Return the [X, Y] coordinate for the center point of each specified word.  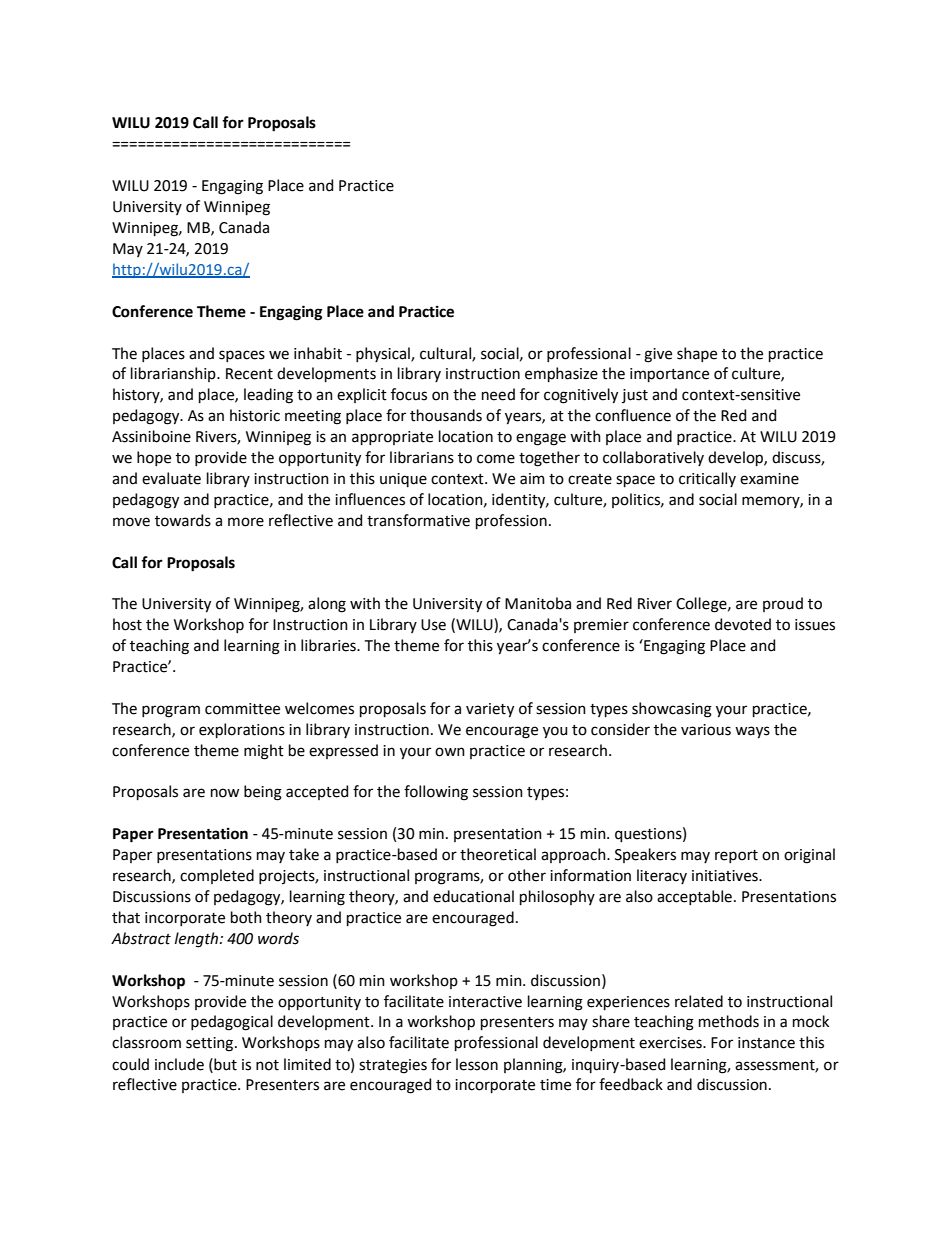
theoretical [498, 854]
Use [433, 625]
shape [697, 354]
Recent [249, 374]
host [127, 624]
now [225, 793]
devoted [743, 624]
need [498, 394]
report [736, 856]
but [224, 1064]
